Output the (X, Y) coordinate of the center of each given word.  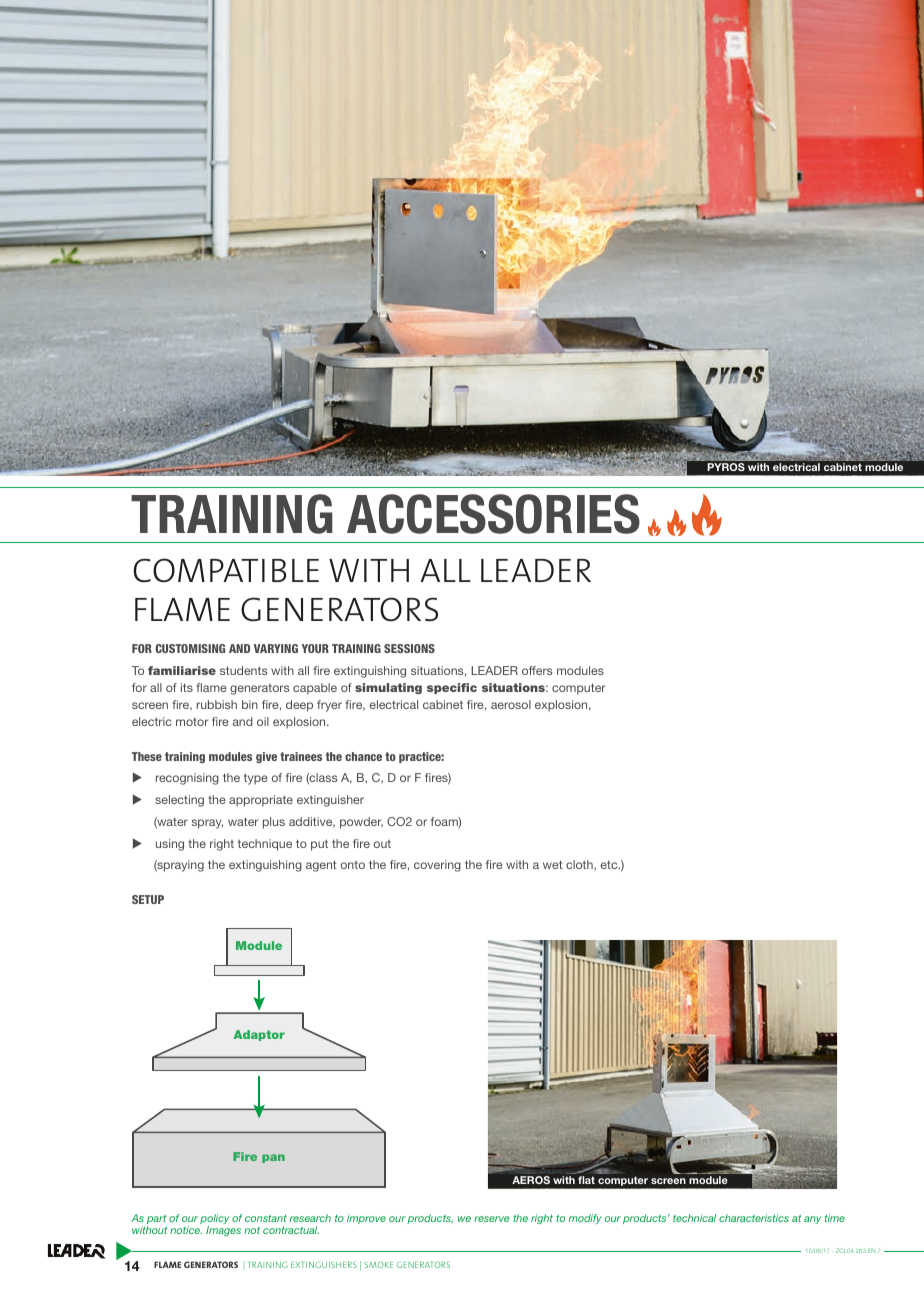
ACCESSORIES (493, 514)
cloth (580, 865)
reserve (492, 1219)
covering (437, 866)
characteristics (754, 1218)
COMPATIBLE (226, 570)
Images (223, 1231)
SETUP (148, 899)
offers (537, 670)
